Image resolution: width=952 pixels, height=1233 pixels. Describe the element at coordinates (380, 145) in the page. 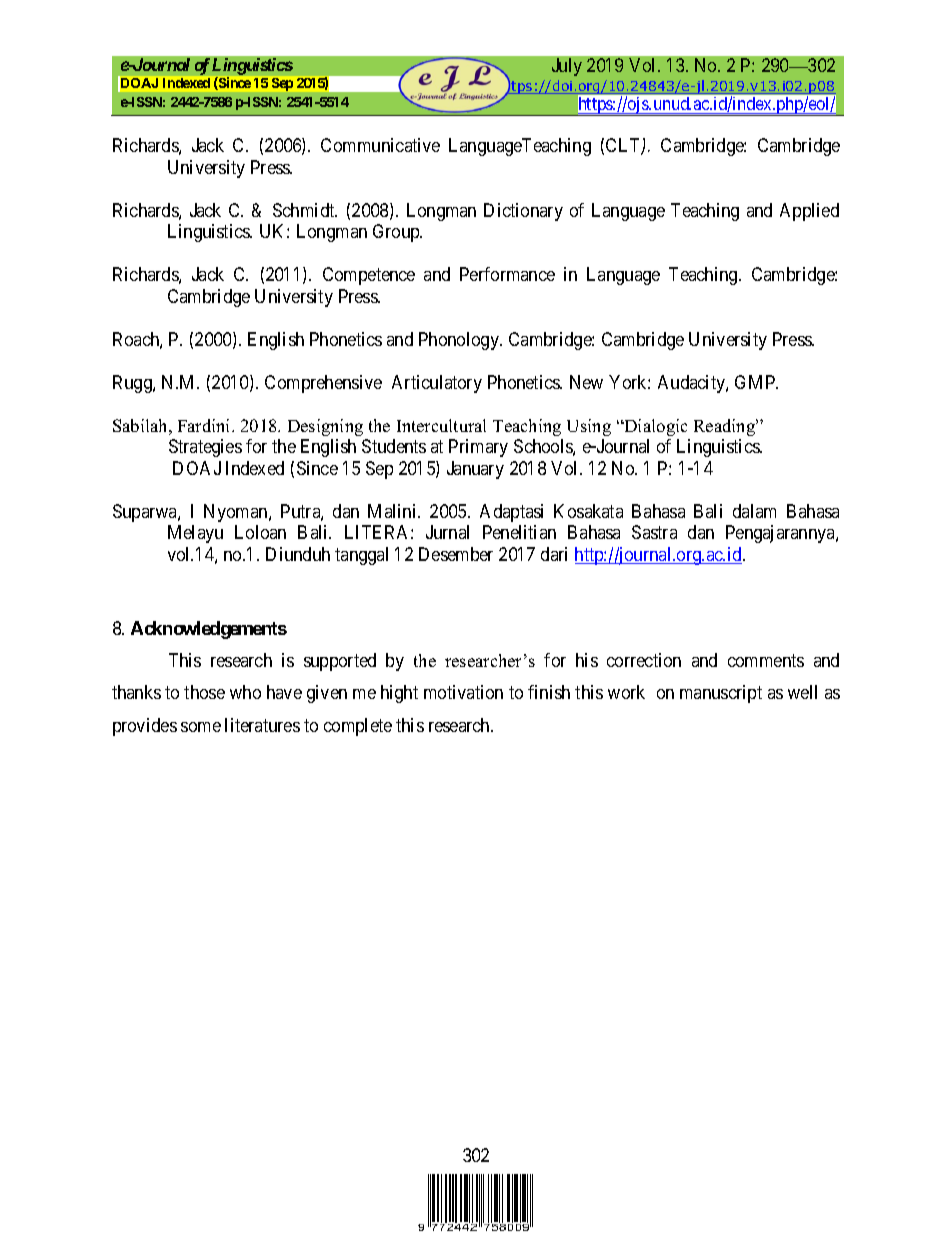

I see `Communicative` at that location.
